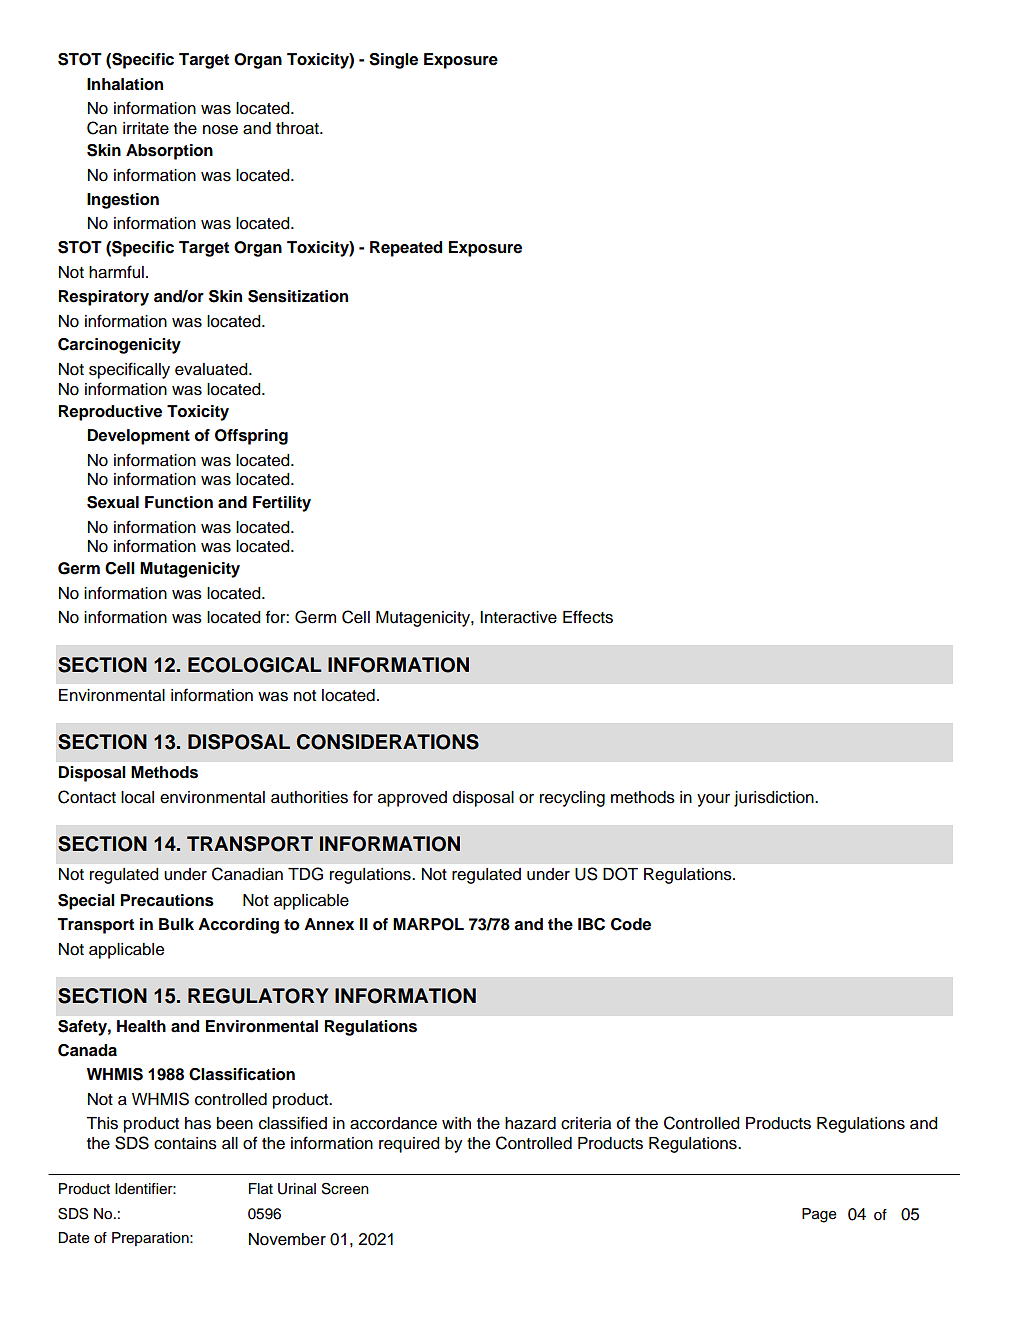 This screenshot has height=1337, width=1033. Describe the element at coordinates (125, 84) in the screenshot. I see `Inhalation` at that location.
